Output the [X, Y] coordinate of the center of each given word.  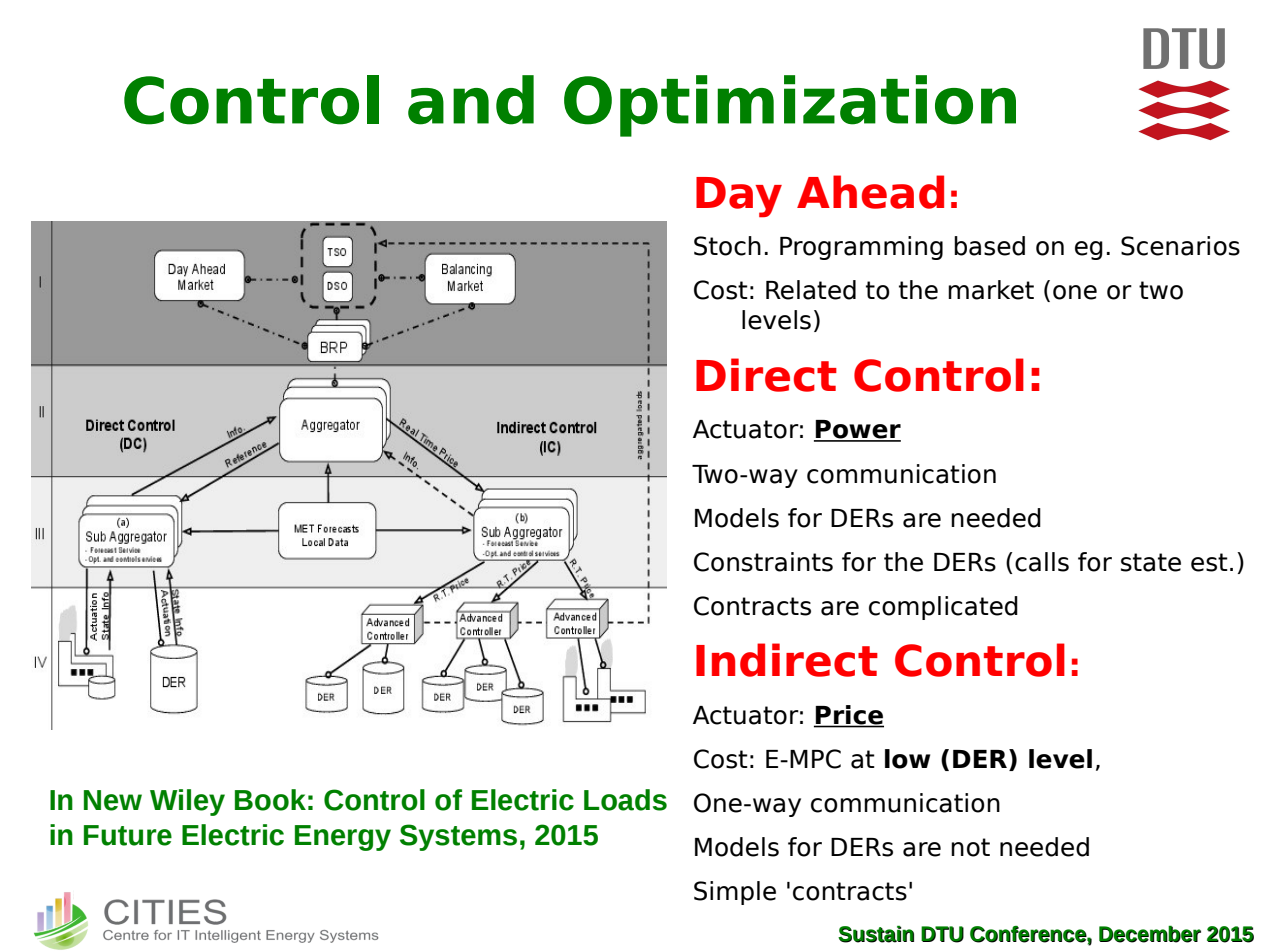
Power [857, 430]
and [471, 100]
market [991, 290]
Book [270, 800]
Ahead [870, 192]
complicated [943, 608]
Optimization [790, 106]
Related [811, 290]
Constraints [763, 562]
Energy [343, 838]
